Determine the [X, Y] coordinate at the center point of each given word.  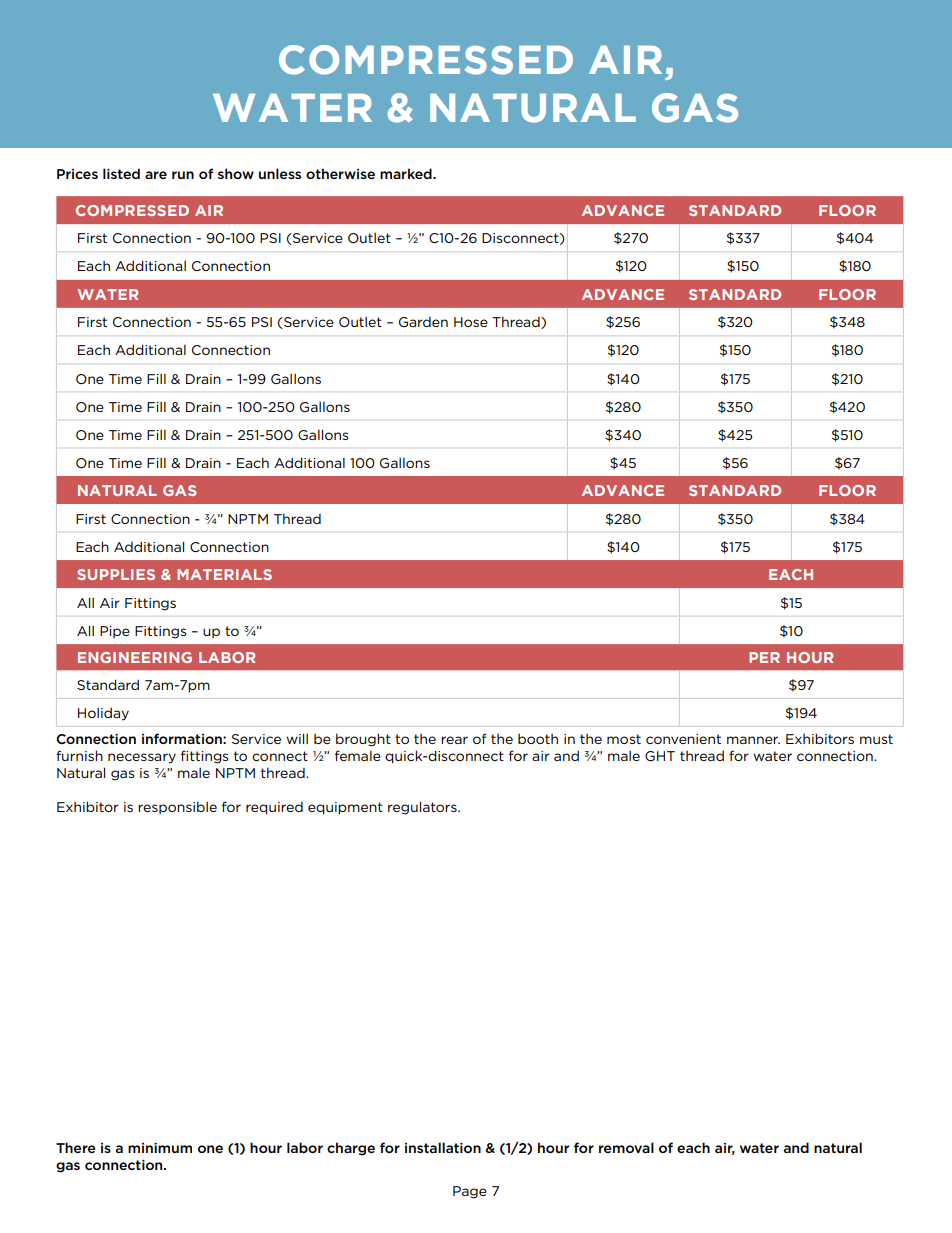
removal [626, 1147]
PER [764, 657]
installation [443, 1147]
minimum [160, 1148]
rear [454, 740]
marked [407, 173]
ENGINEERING [135, 657]
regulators [423, 808]
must [876, 739]
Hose [471, 322]
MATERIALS [224, 574]
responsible [177, 807]
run [183, 175]
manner [753, 740]
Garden [423, 322]
